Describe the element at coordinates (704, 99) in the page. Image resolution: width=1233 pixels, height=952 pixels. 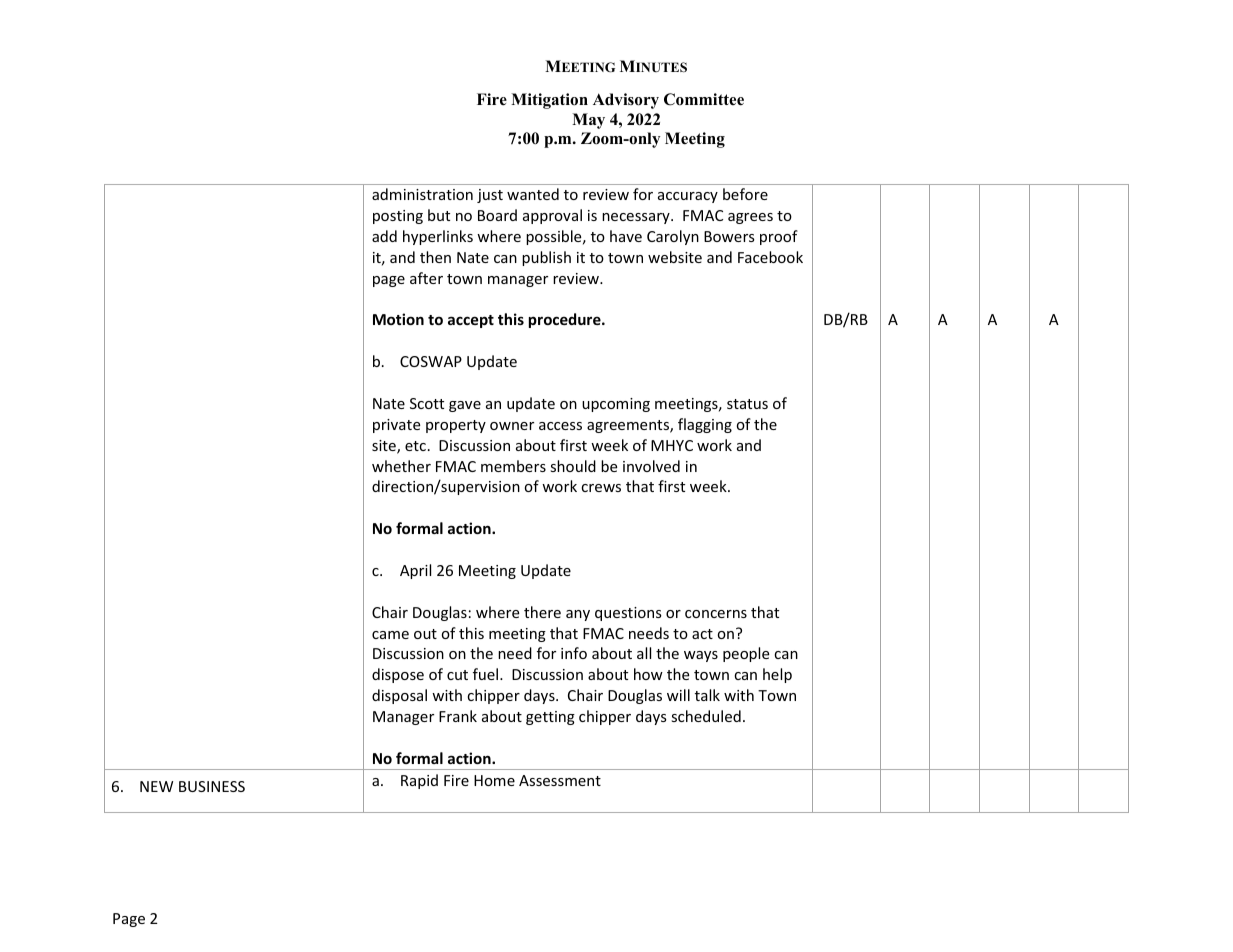
I see `Committee` at that location.
